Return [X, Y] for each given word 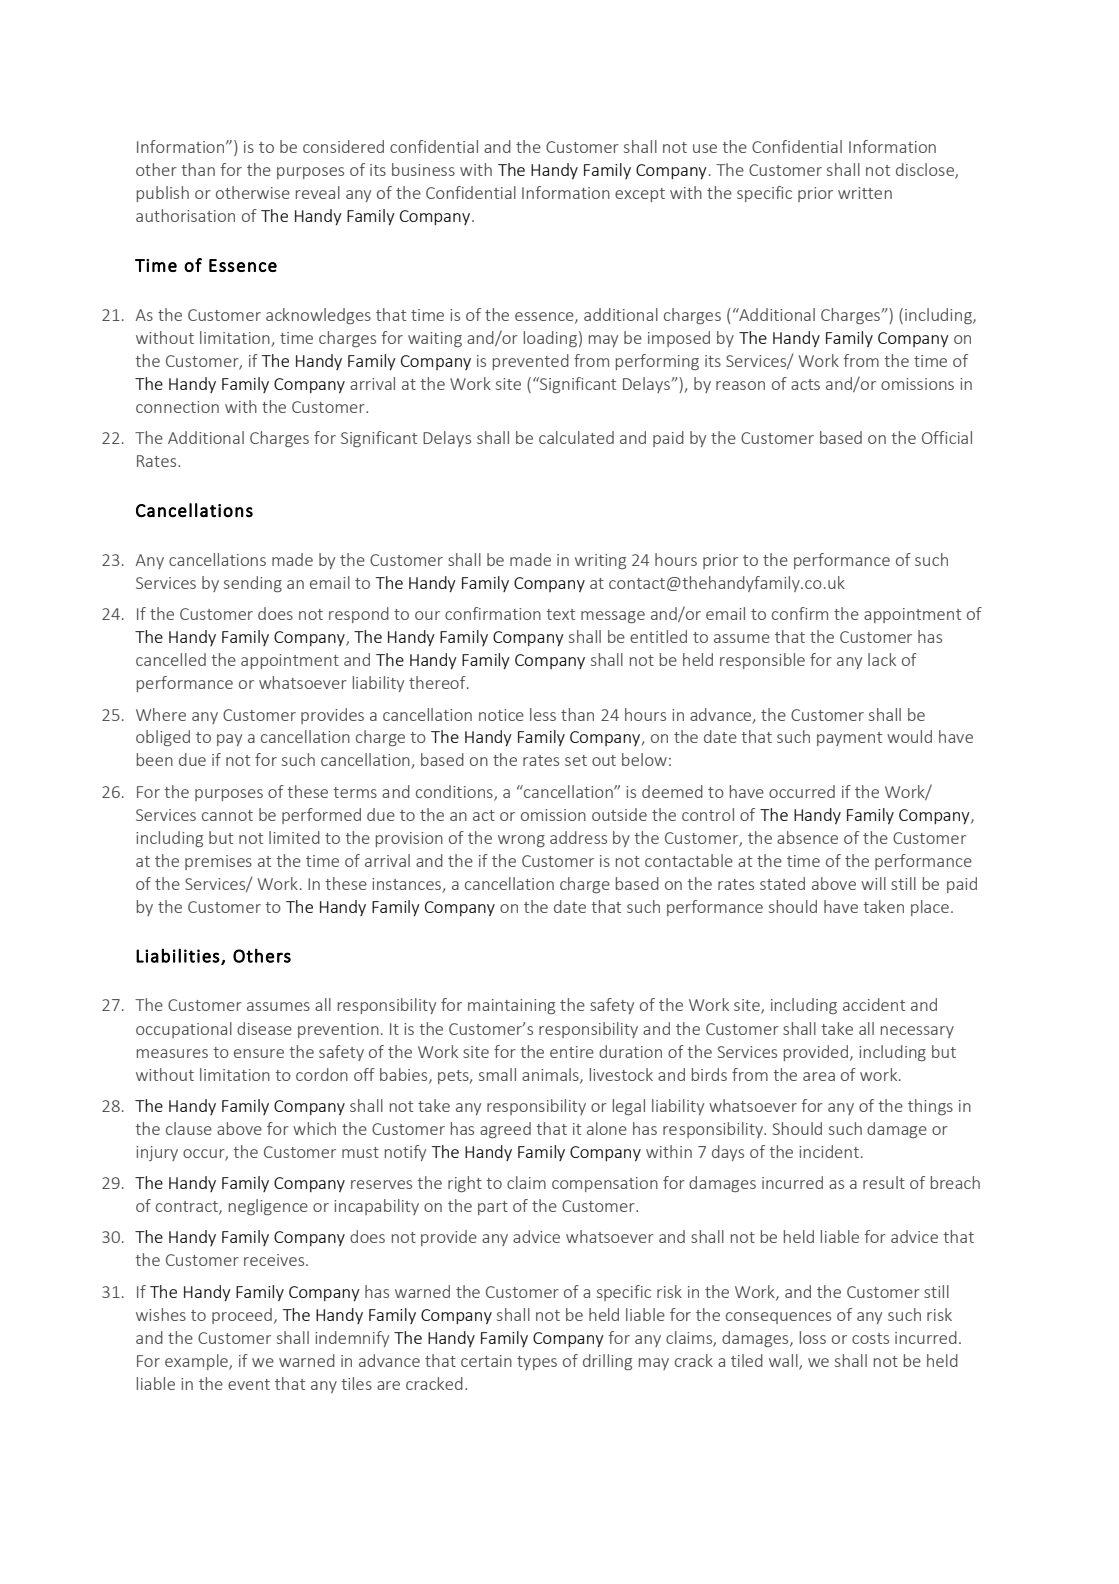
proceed [242, 1316]
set [576, 760]
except [640, 195]
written [865, 193]
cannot [227, 815]
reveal [318, 192]
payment [849, 739]
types [537, 1363]
